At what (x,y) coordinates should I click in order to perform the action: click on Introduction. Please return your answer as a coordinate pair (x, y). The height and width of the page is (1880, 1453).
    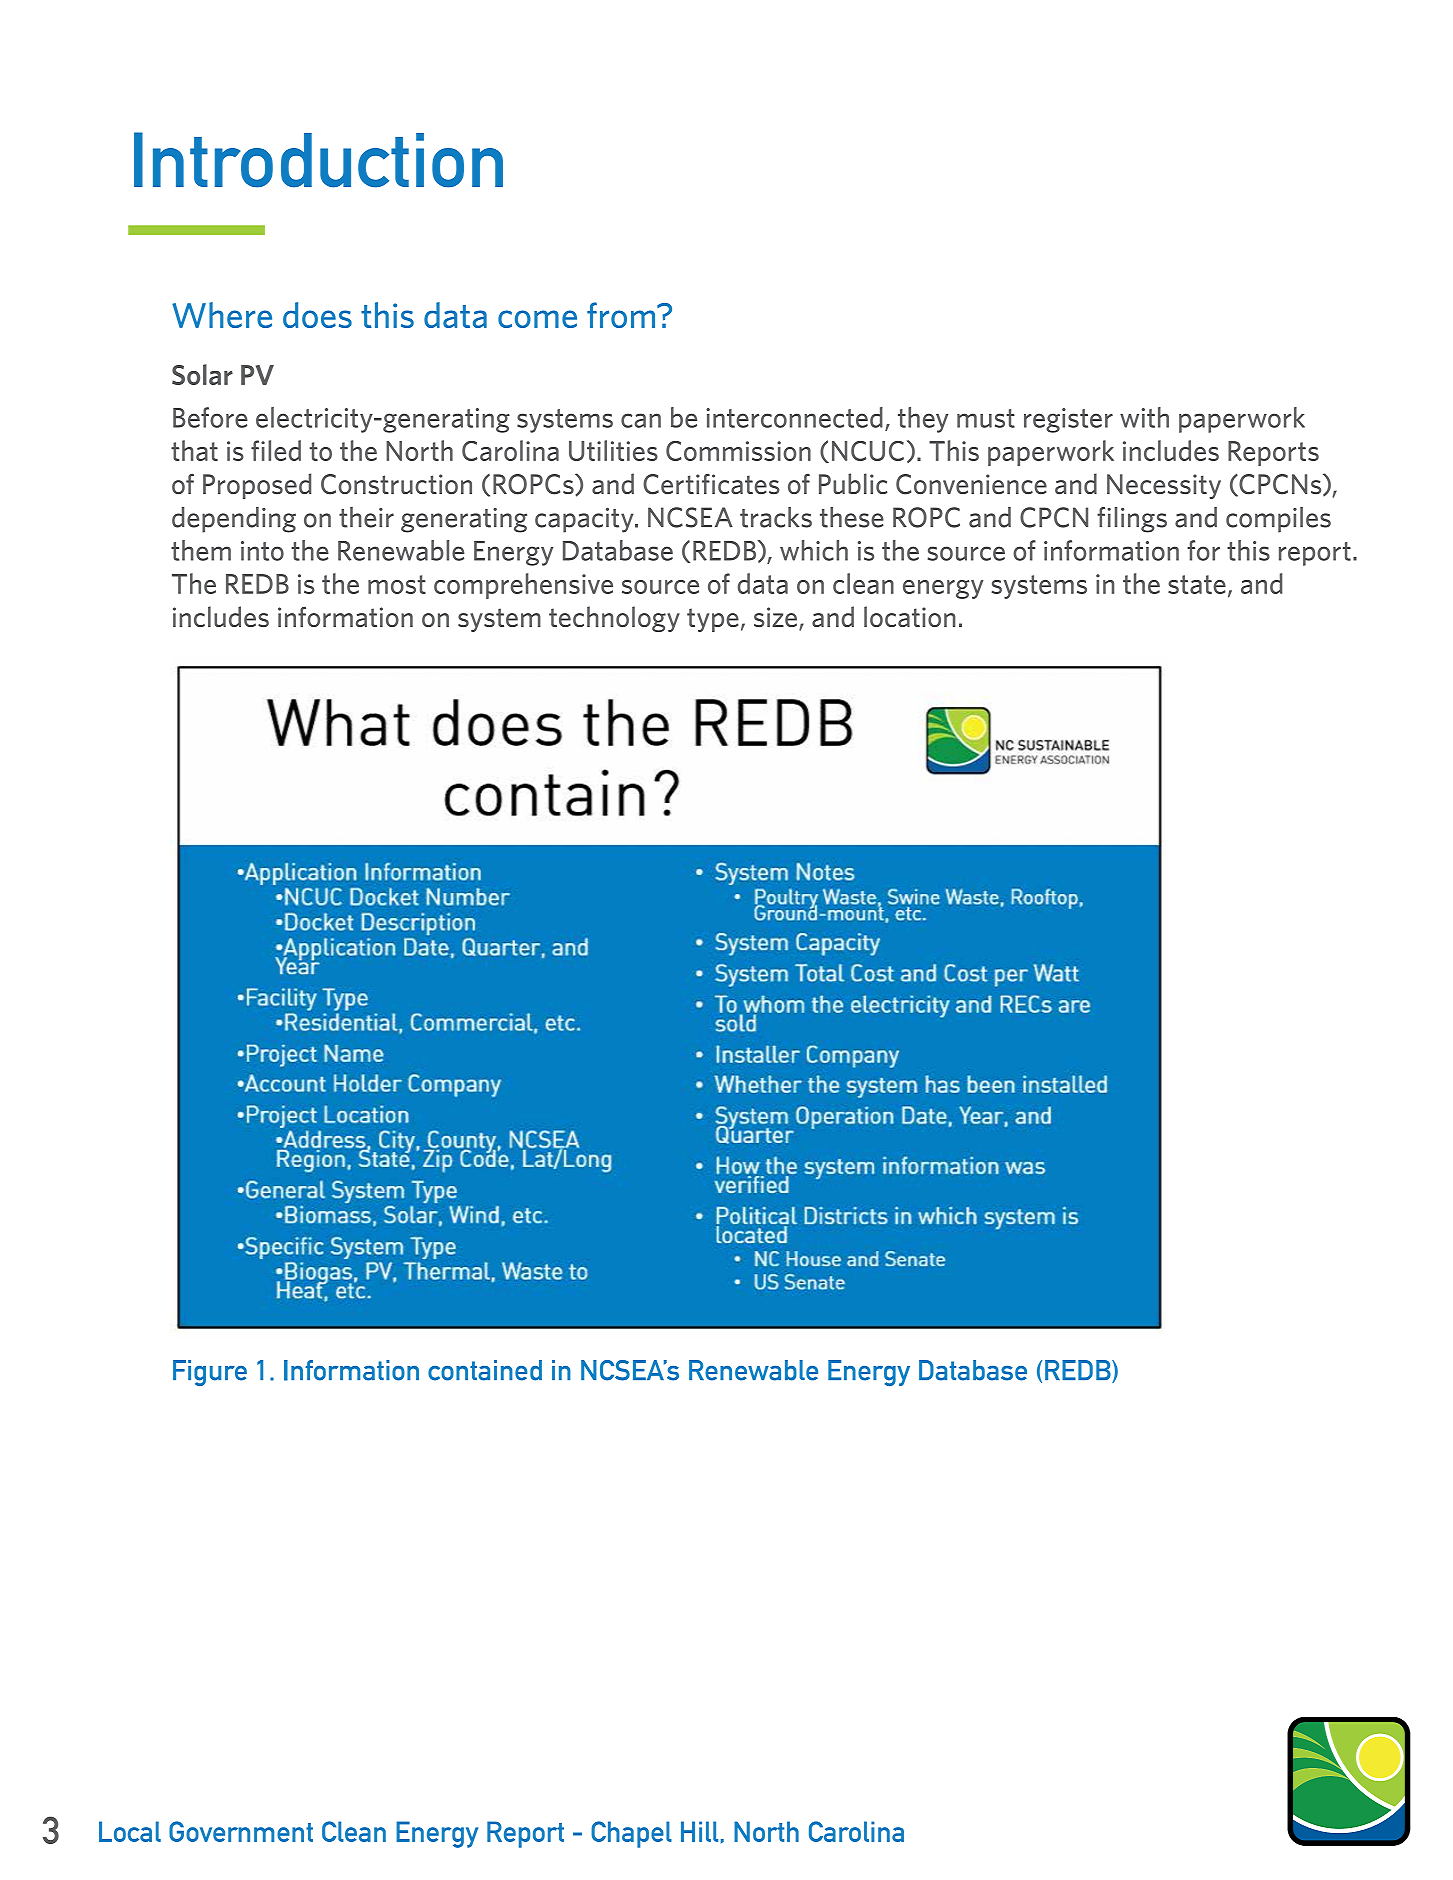
    Looking at the image, I should click on (318, 160).
